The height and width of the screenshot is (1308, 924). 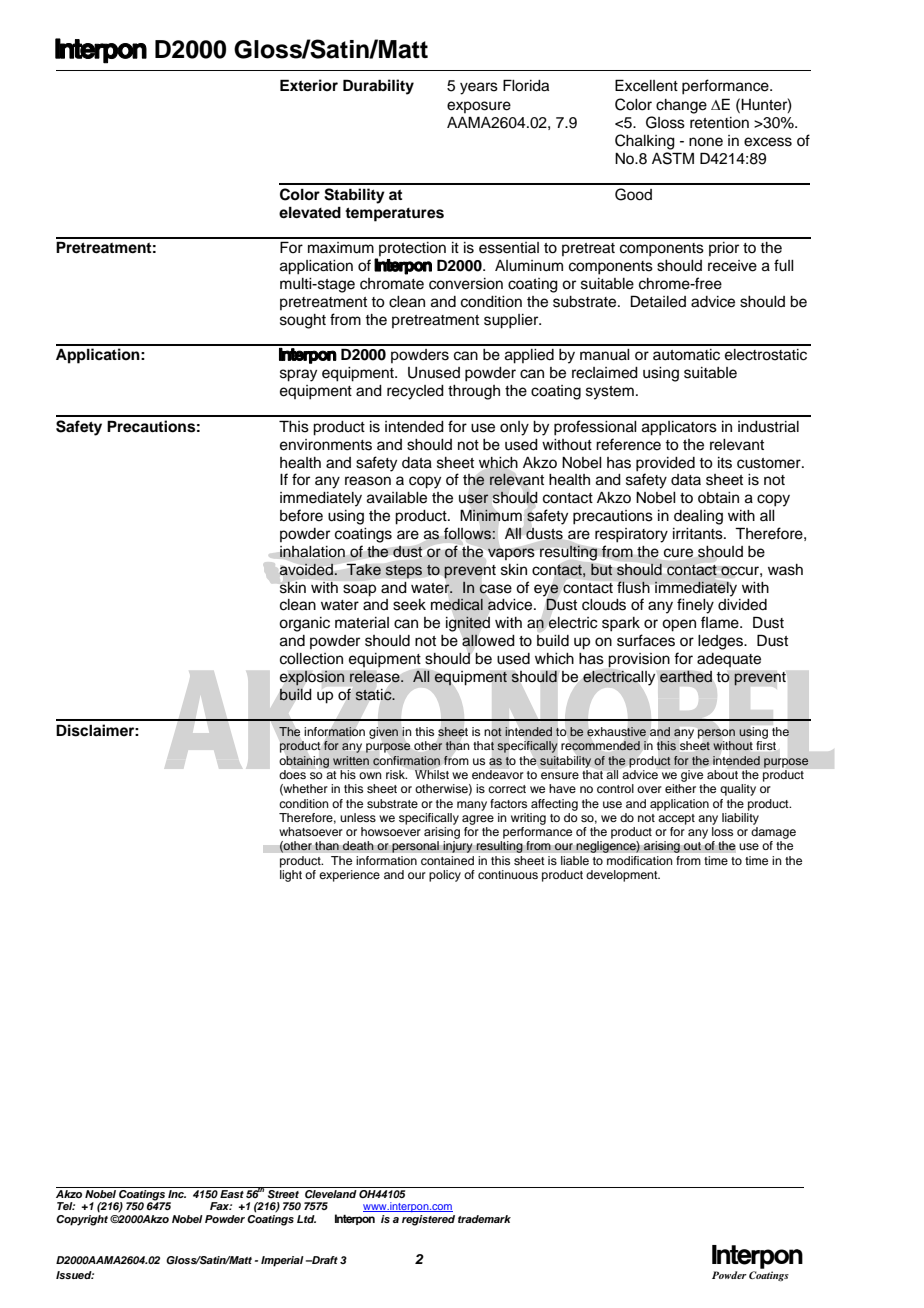 What do you see at coordinates (309, 85) in the screenshot?
I see `Exterior` at bounding box center [309, 85].
